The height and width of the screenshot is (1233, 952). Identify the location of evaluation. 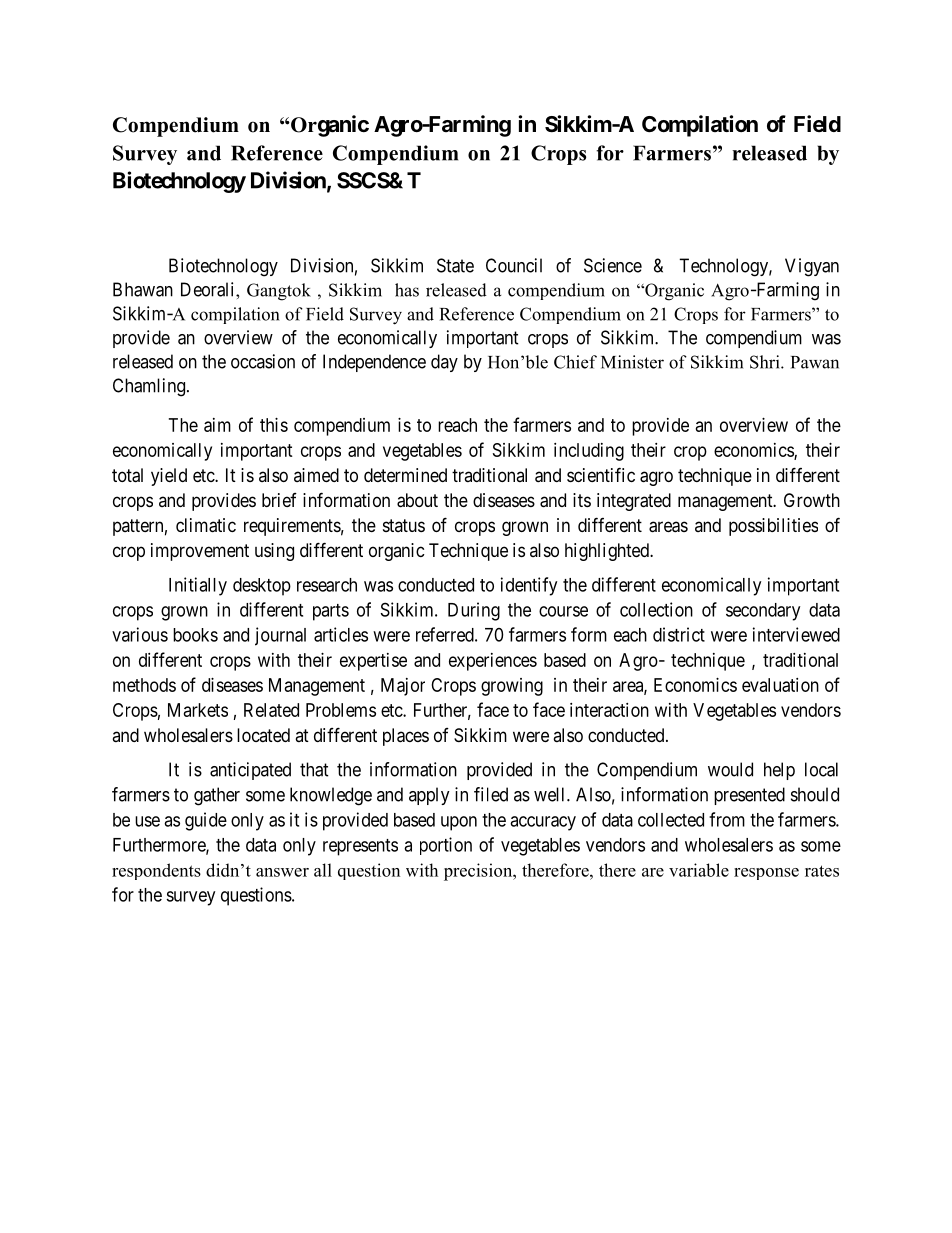
(780, 685).
